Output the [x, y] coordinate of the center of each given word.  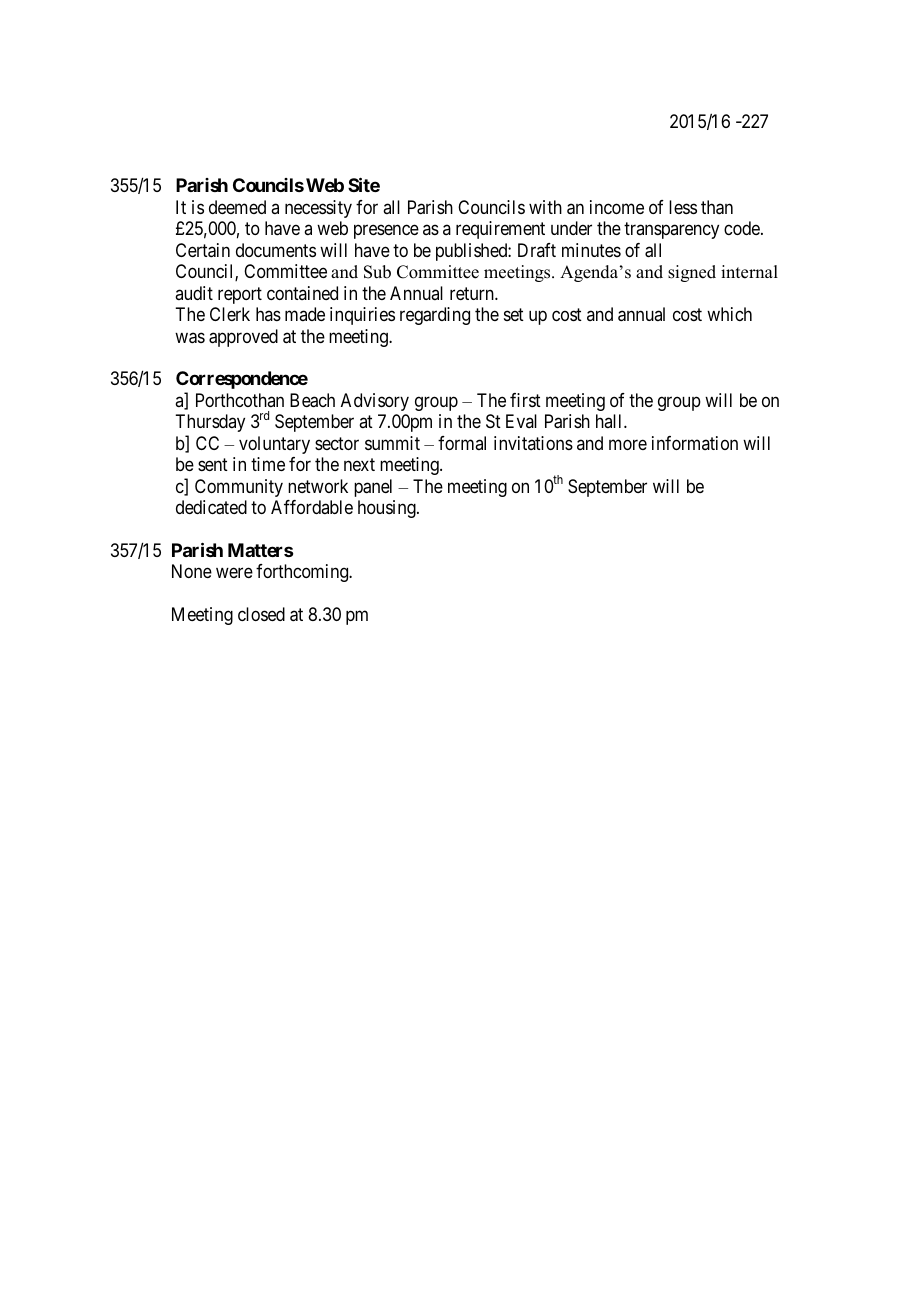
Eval [521, 421]
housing [388, 509]
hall [610, 421]
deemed [237, 207]
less [683, 207]
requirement [500, 230]
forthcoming [303, 573]
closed [261, 614]
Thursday [210, 423]
